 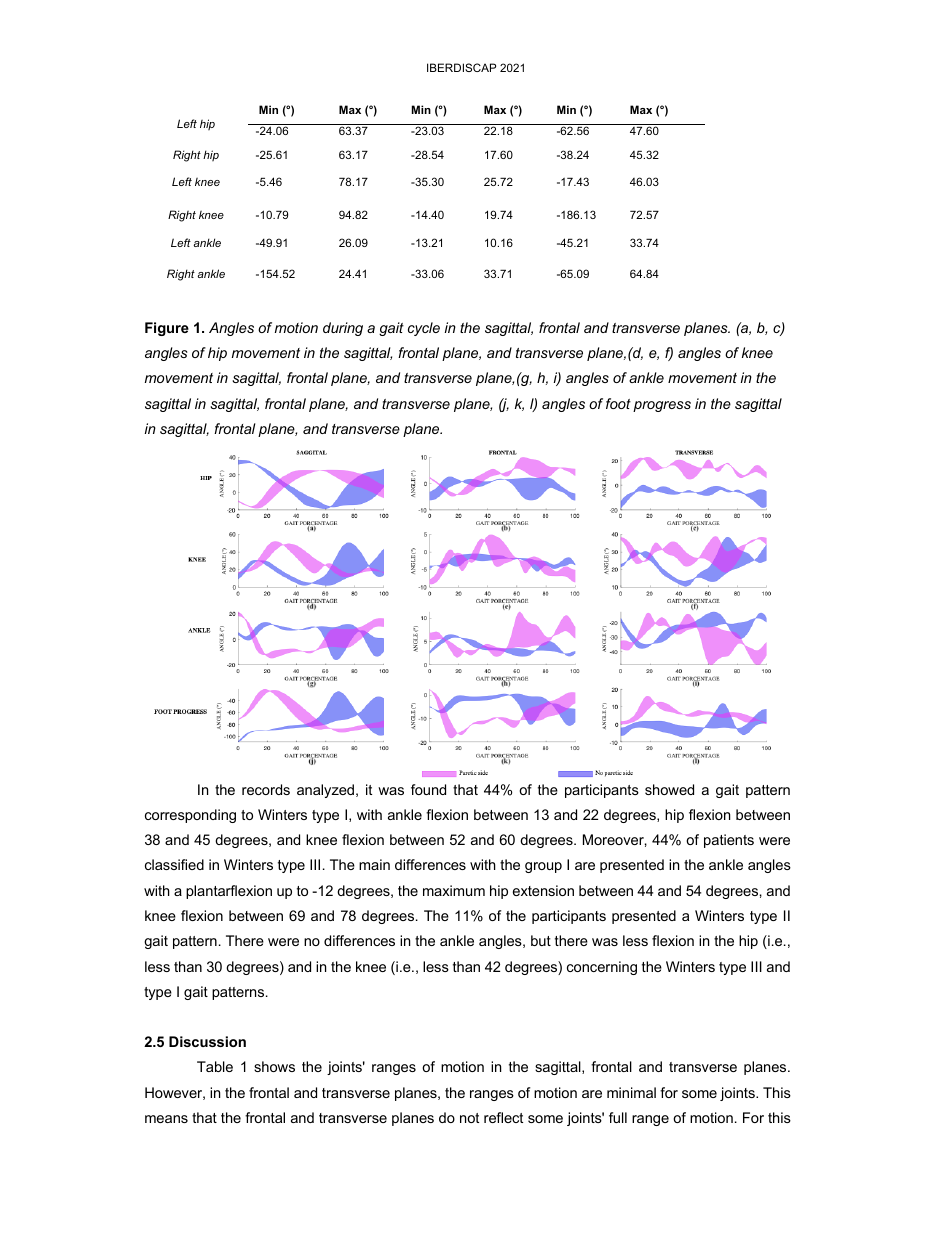 I want to click on not, so click(x=469, y=1118).
